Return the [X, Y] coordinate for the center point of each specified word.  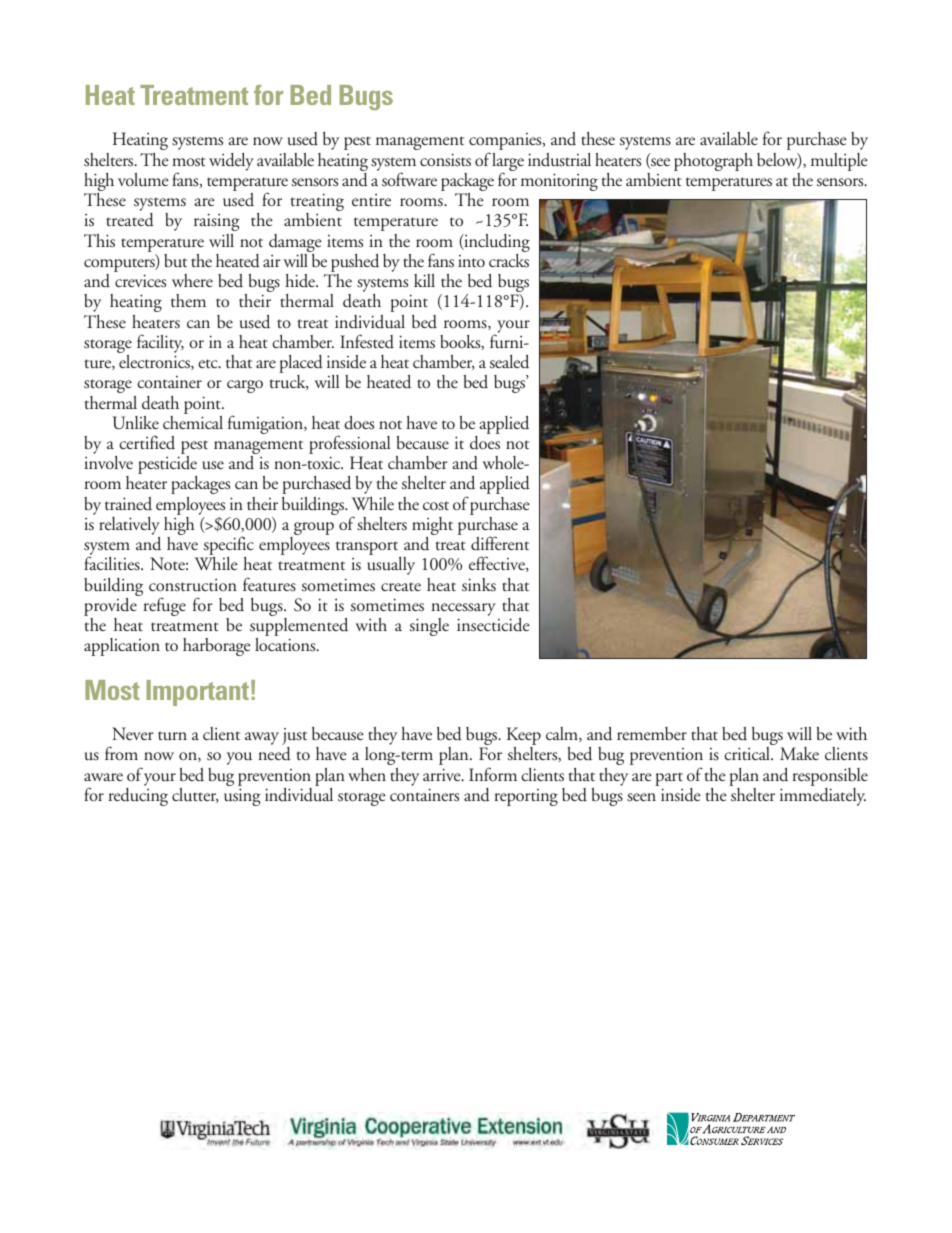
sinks [479, 585]
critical [748, 753]
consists [445, 160]
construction [193, 585]
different [500, 543]
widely [231, 162]
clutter [195, 795]
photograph [713, 162]
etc [209, 364]
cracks [509, 261]
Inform [493, 774]
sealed [509, 362]
